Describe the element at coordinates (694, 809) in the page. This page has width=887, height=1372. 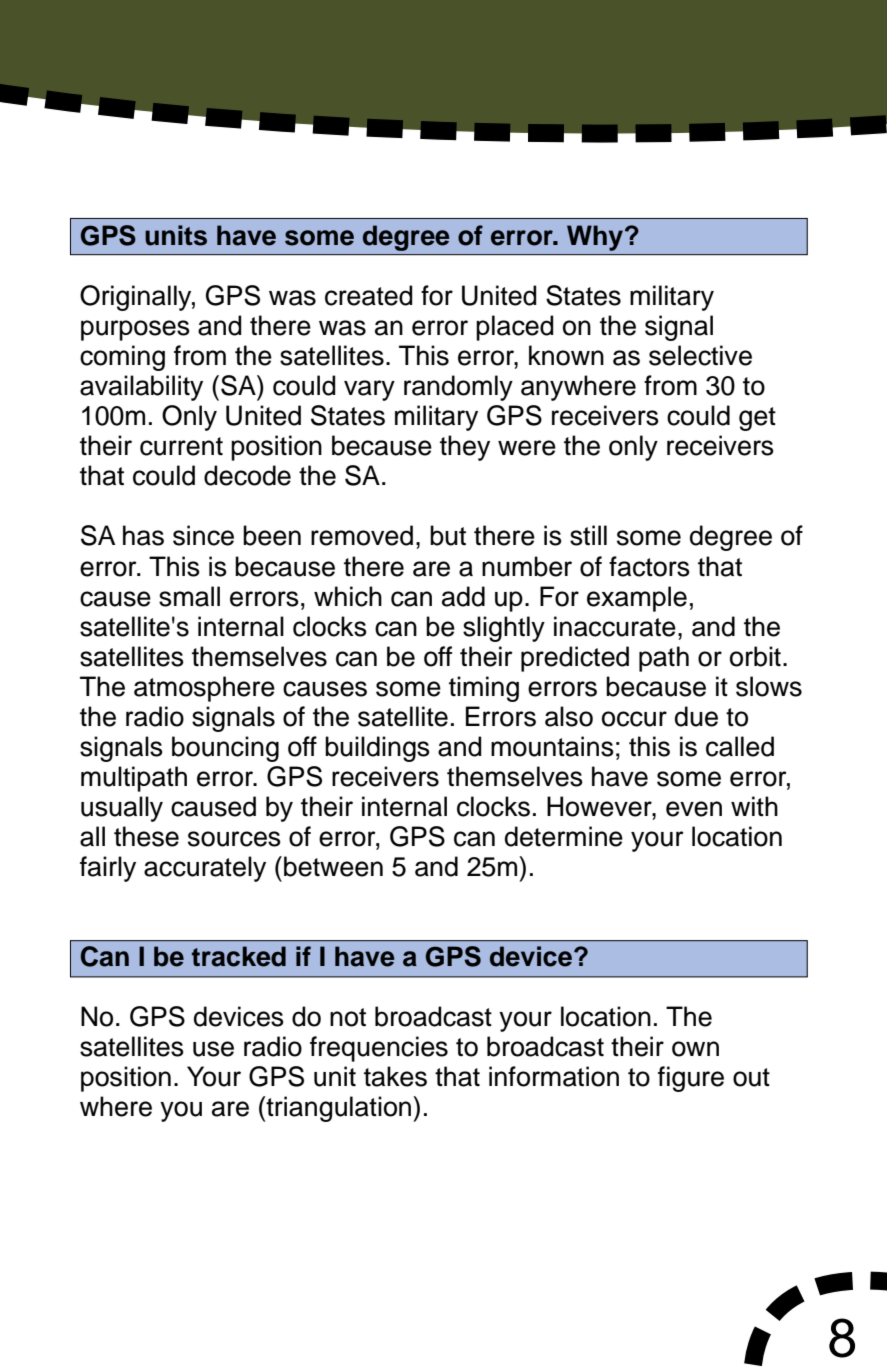
I see `even` at that location.
